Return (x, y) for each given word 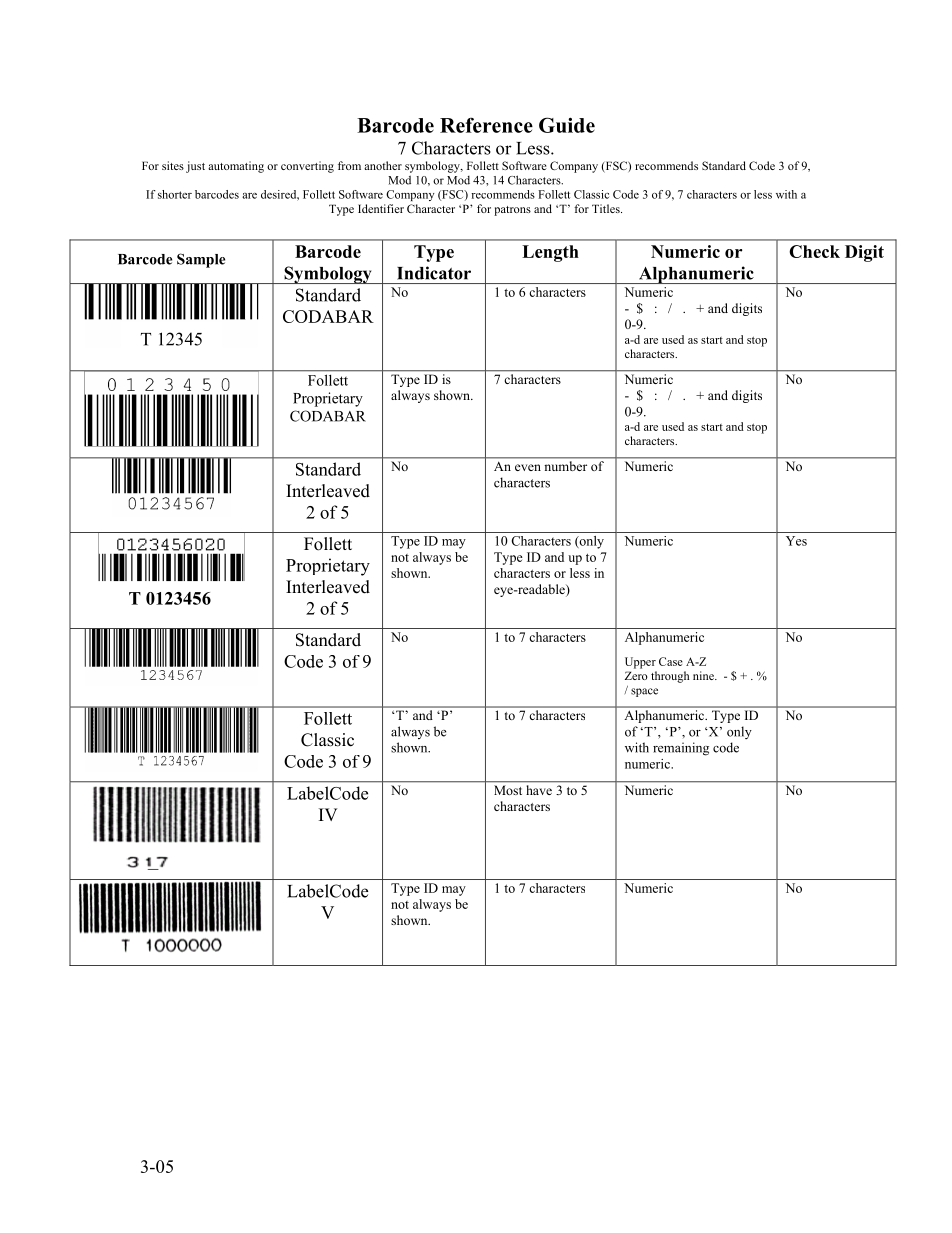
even (528, 467)
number (566, 466)
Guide (567, 125)
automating (236, 167)
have (539, 790)
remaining (681, 749)
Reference (486, 125)
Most (508, 790)
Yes (796, 541)
